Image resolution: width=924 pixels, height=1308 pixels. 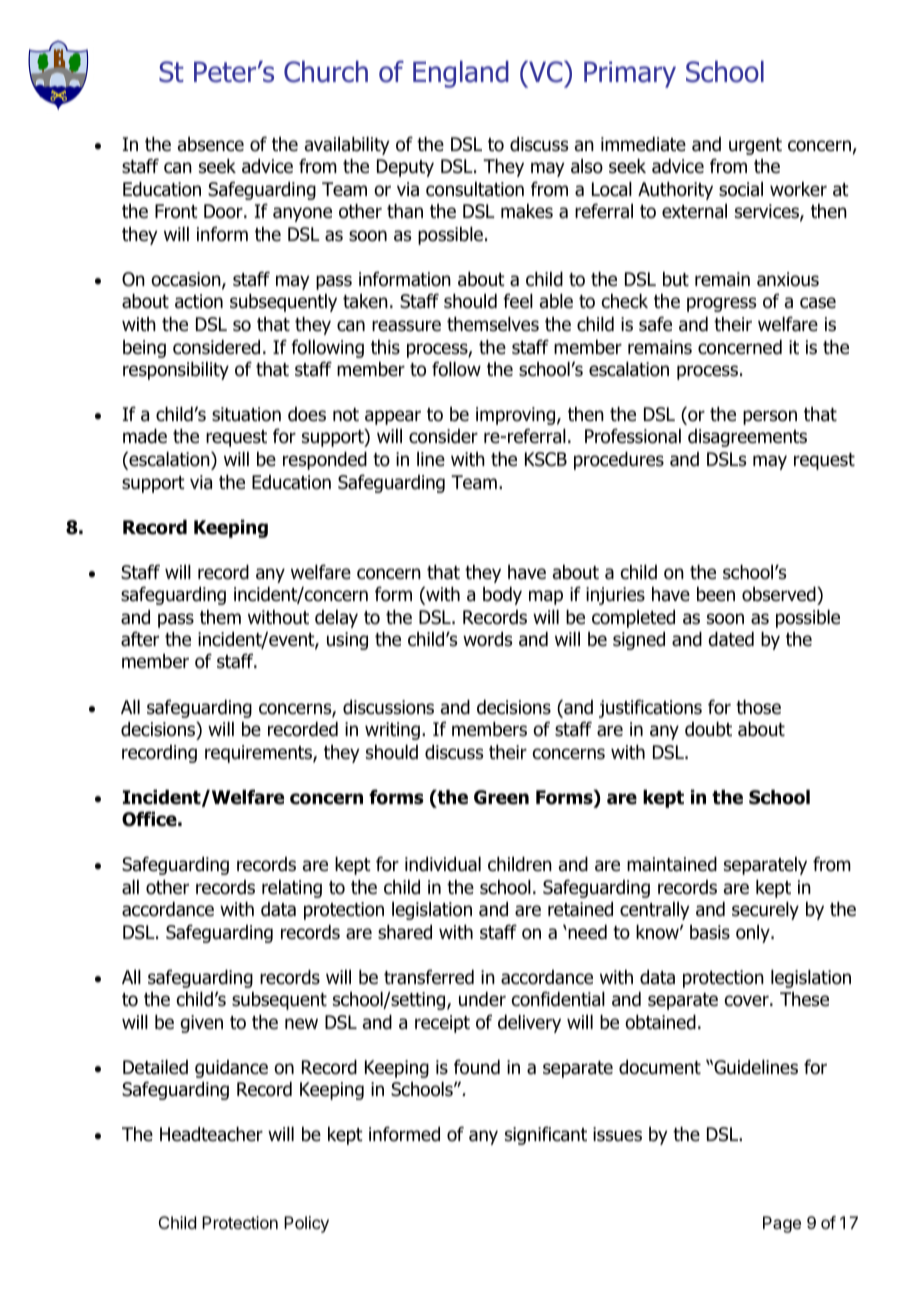 I want to click on dated, so click(x=731, y=639).
